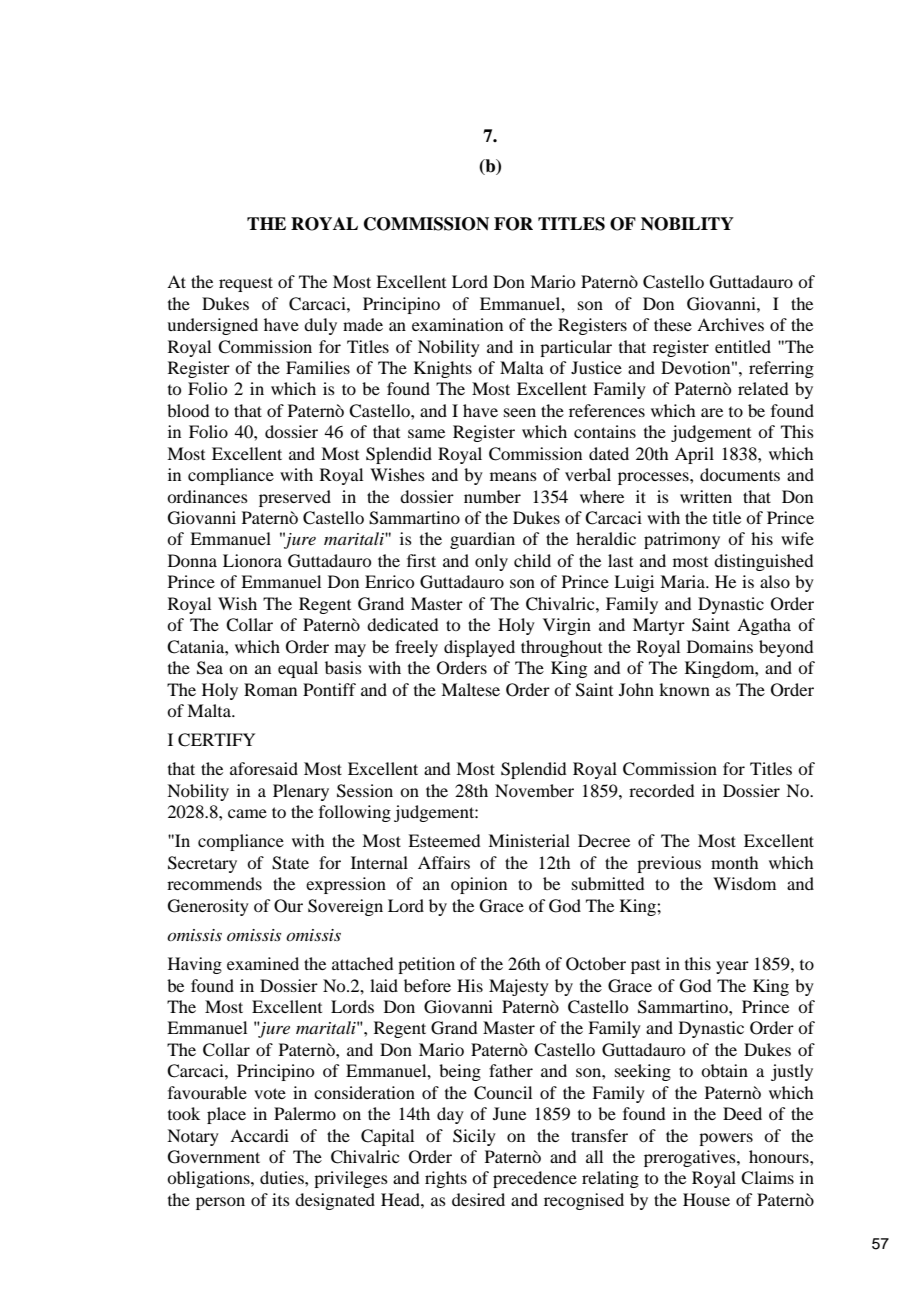 The height and width of the screenshot is (1308, 924). What do you see at coordinates (478, 1199) in the screenshot?
I see `desired` at bounding box center [478, 1199].
